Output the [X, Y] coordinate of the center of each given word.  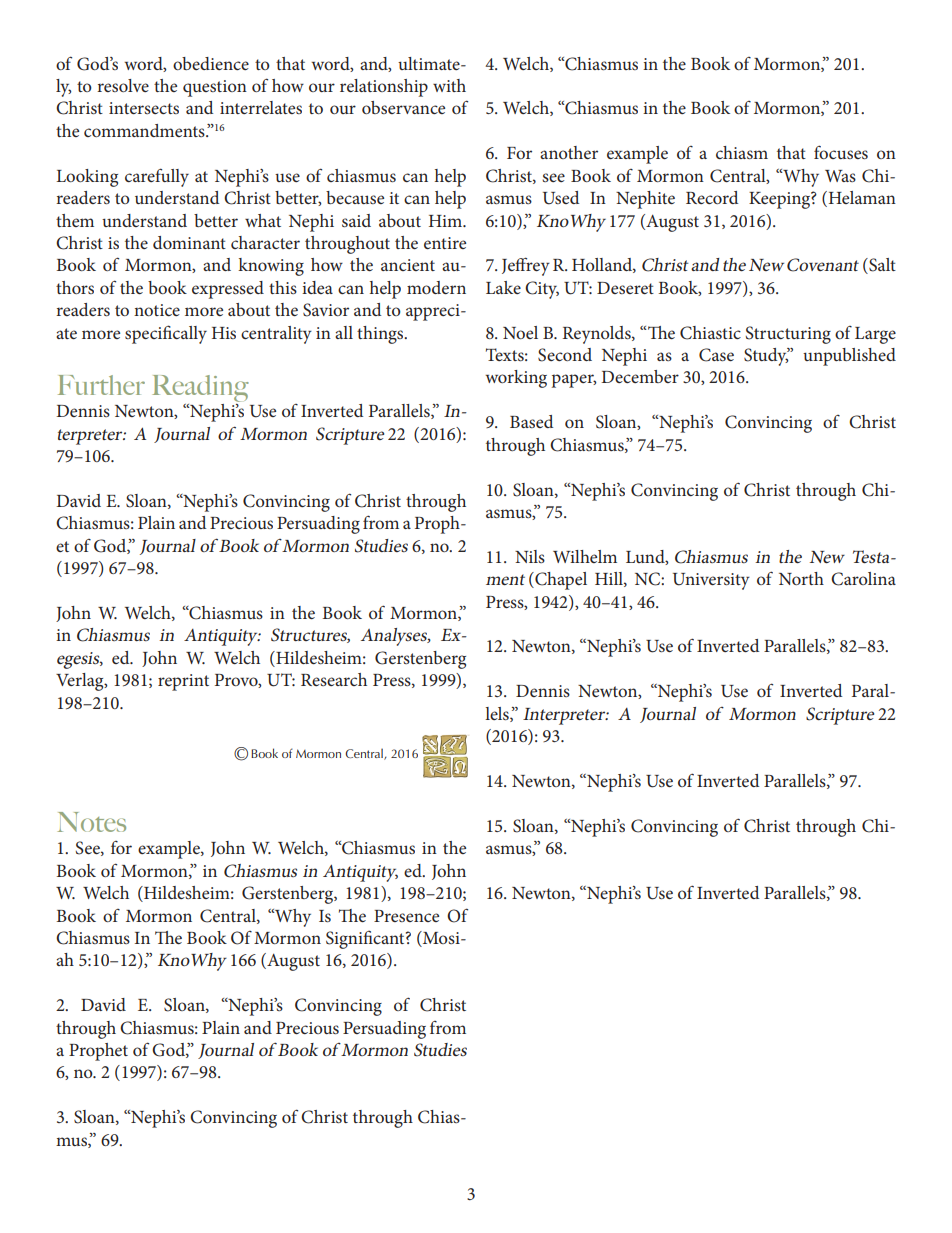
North [801, 578]
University [711, 581]
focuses [841, 152]
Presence [406, 916]
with [449, 85]
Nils [530, 556]
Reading [200, 388]
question [215, 88]
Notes [92, 822]
